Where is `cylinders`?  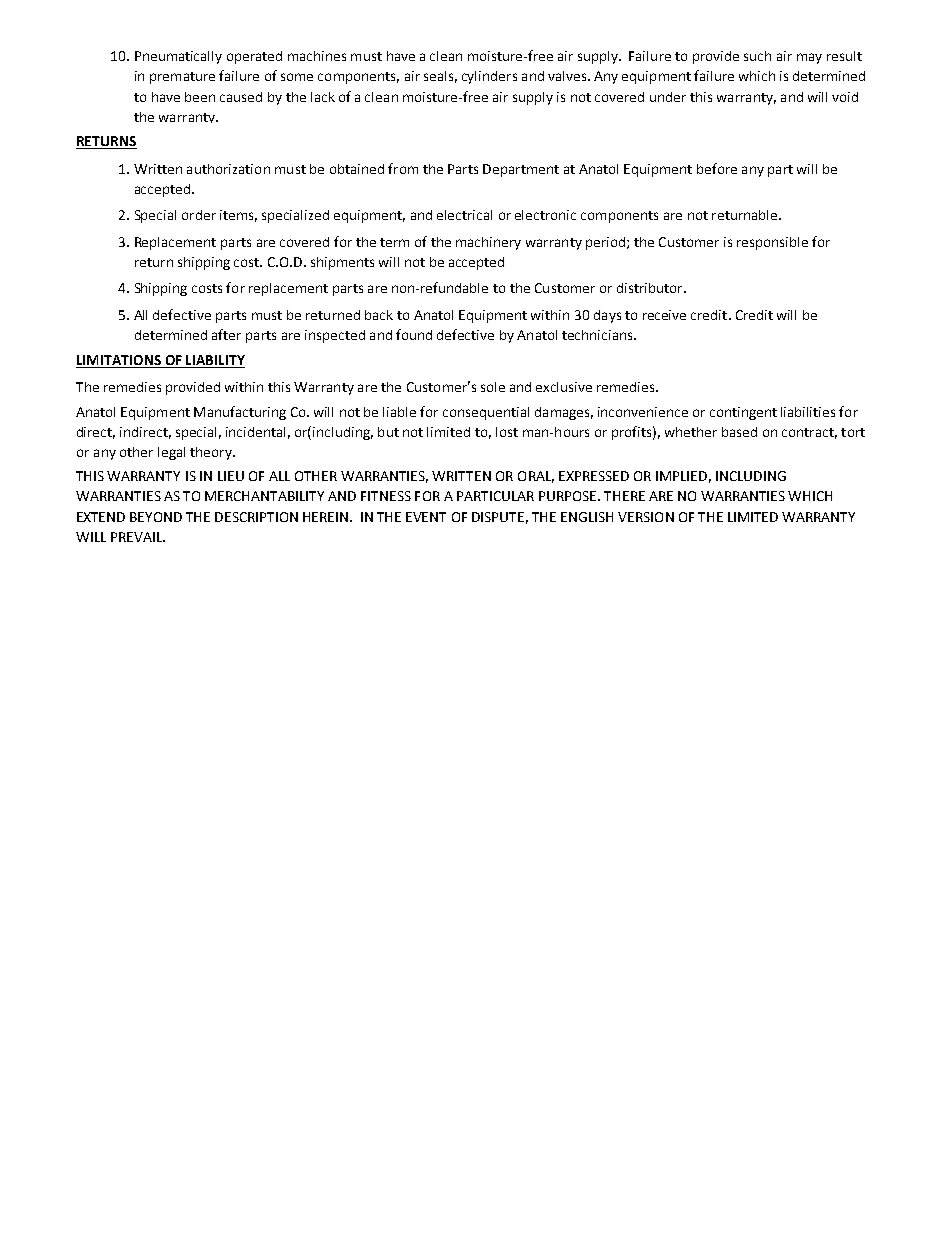 cylinders is located at coordinates (489, 77).
